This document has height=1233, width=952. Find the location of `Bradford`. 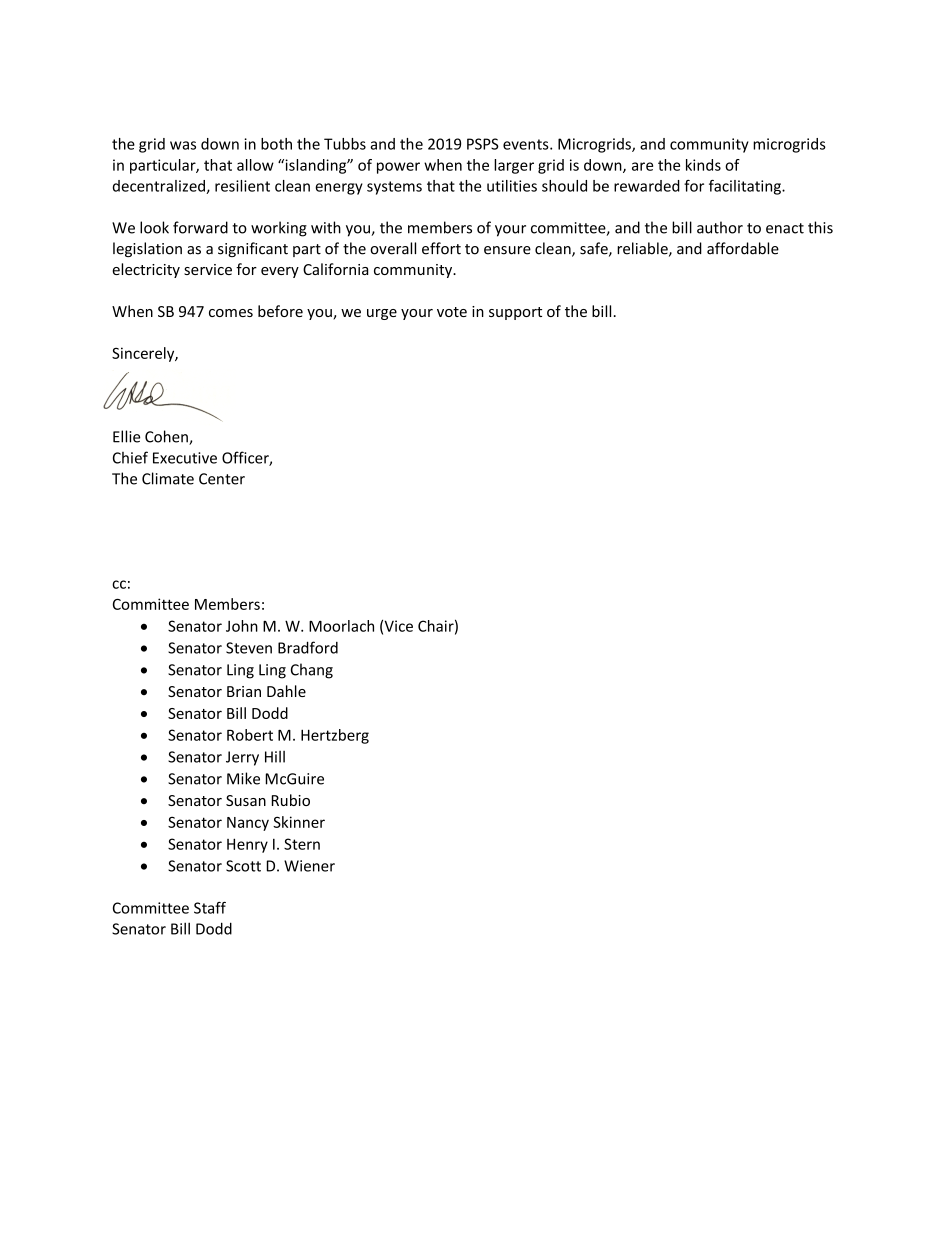

Bradford is located at coordinates (308, 647).
